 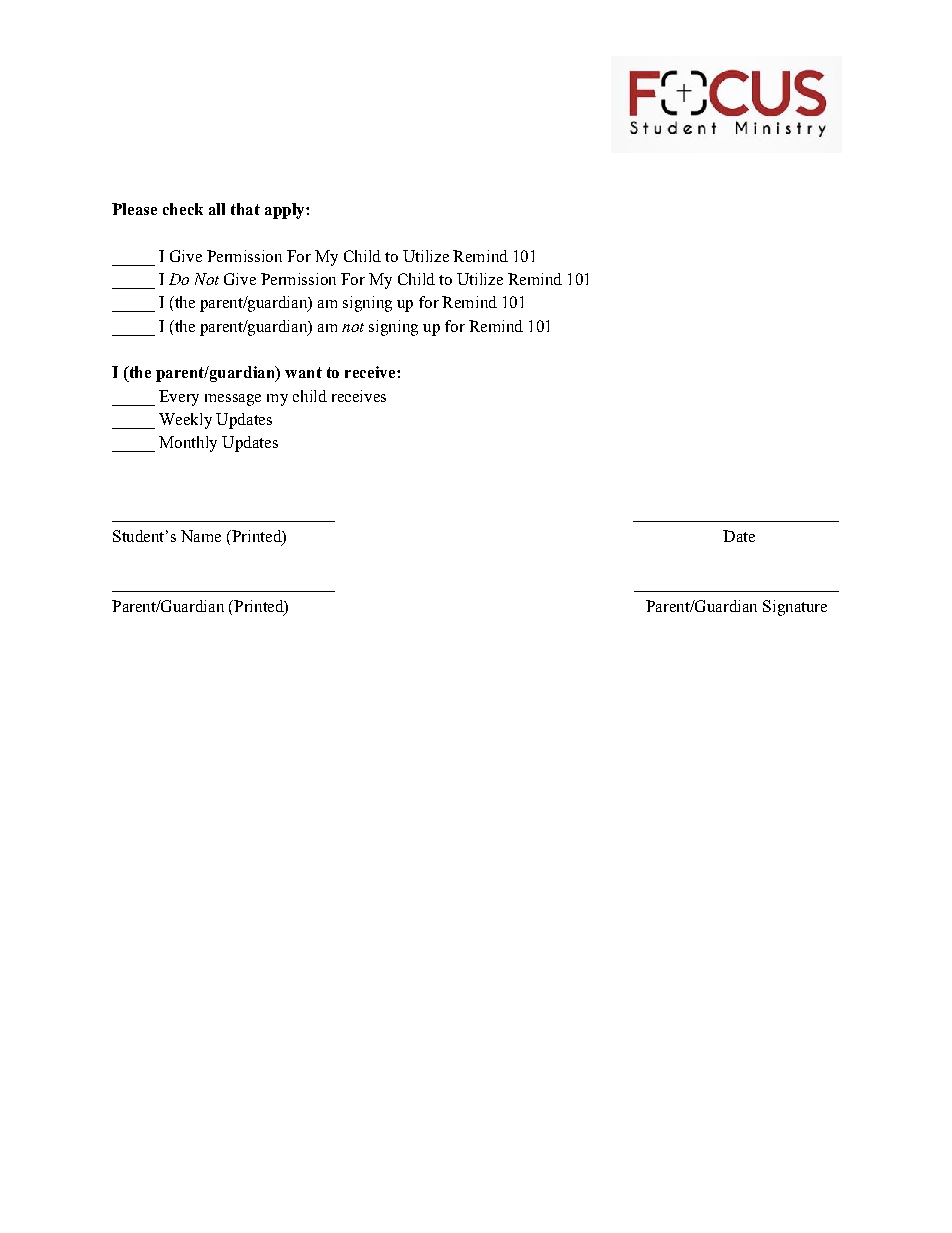 I want to click on Monthly, so click(x=188, y=444).
